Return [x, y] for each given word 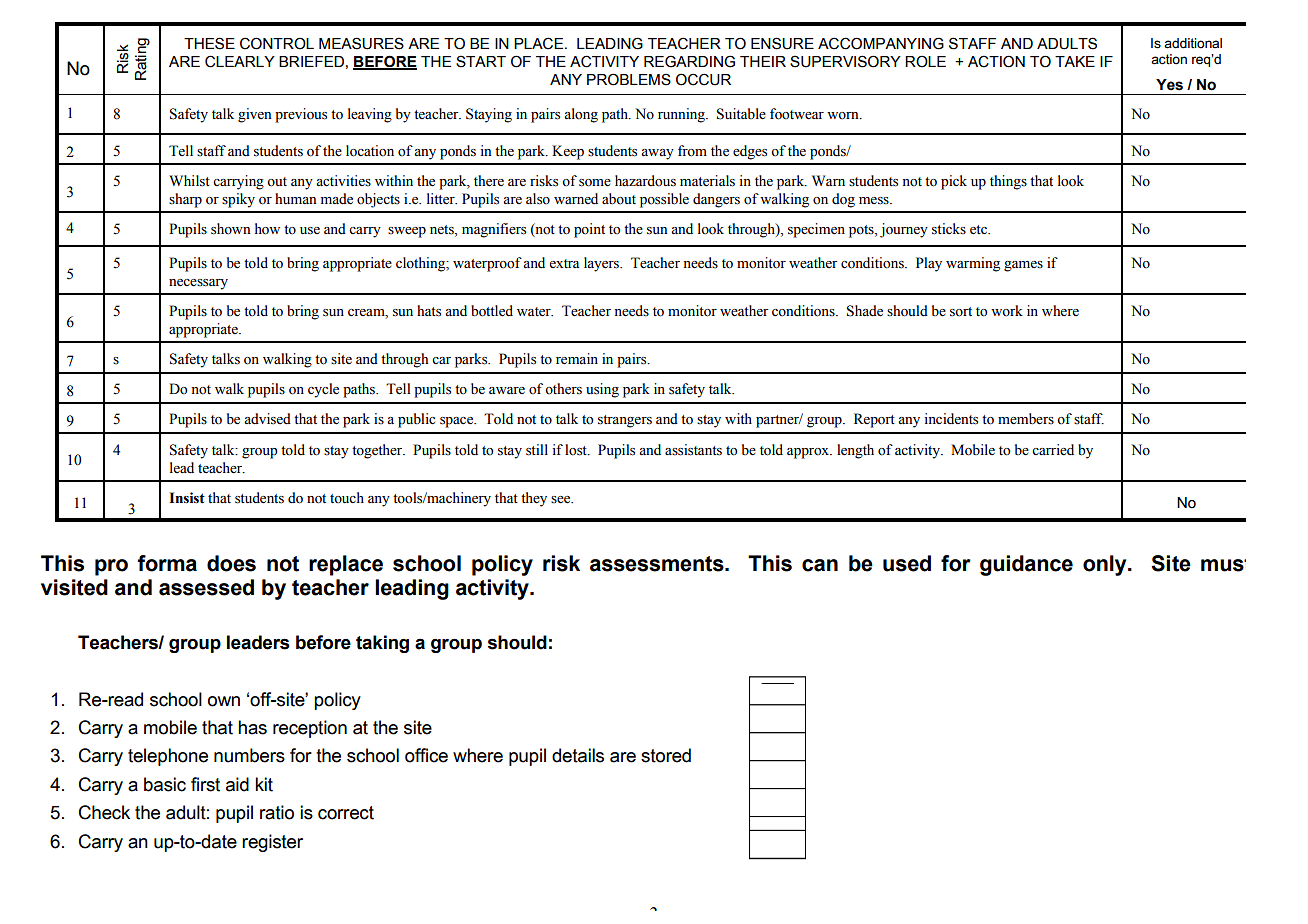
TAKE [1075, 61]
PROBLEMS [629, 79]
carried [1053, 450]
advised [267, 419]
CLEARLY [240, 61]
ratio [277, 812]
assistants [693, 450]
